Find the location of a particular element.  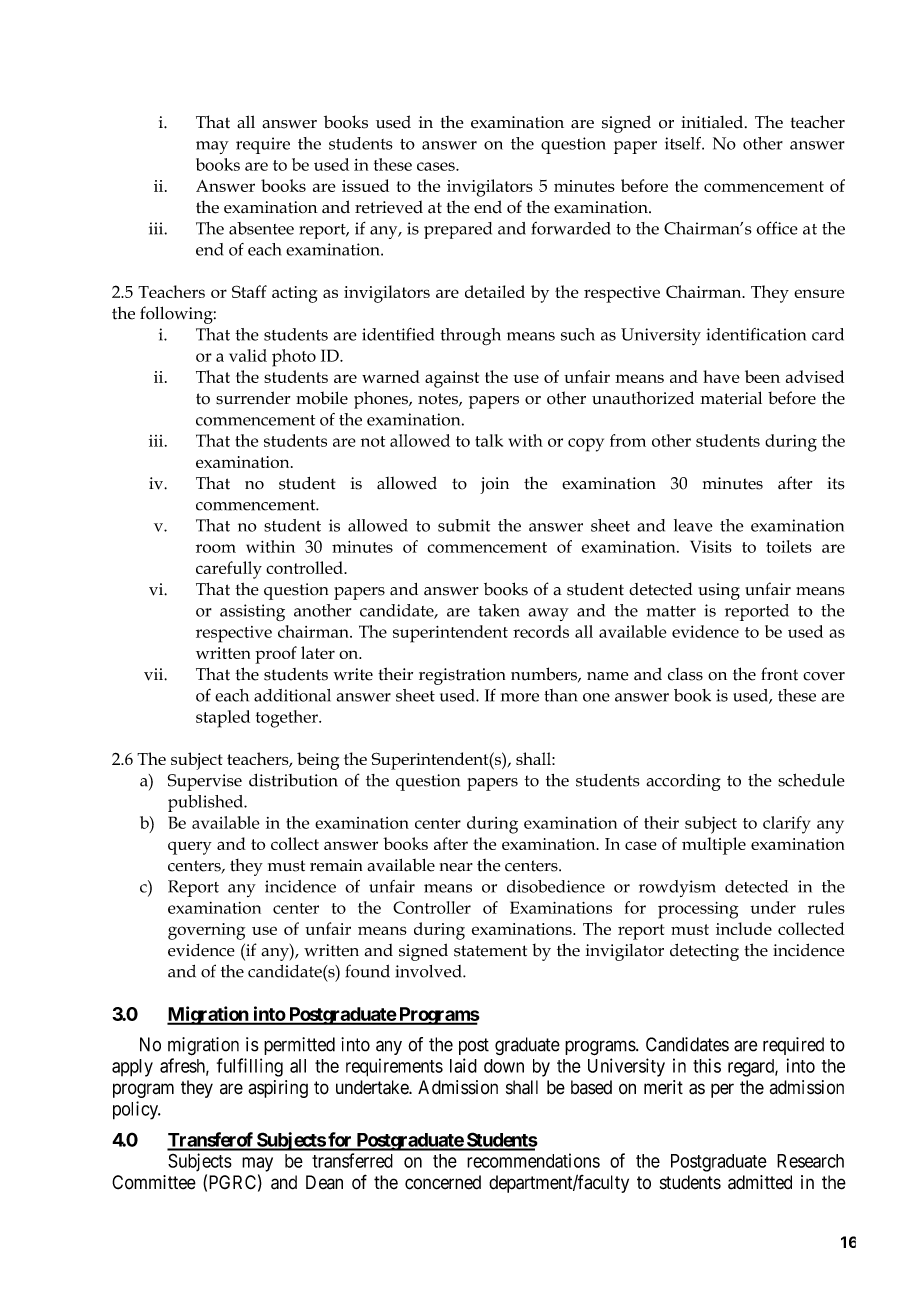

carefully is located at coordinates (229, 570).
